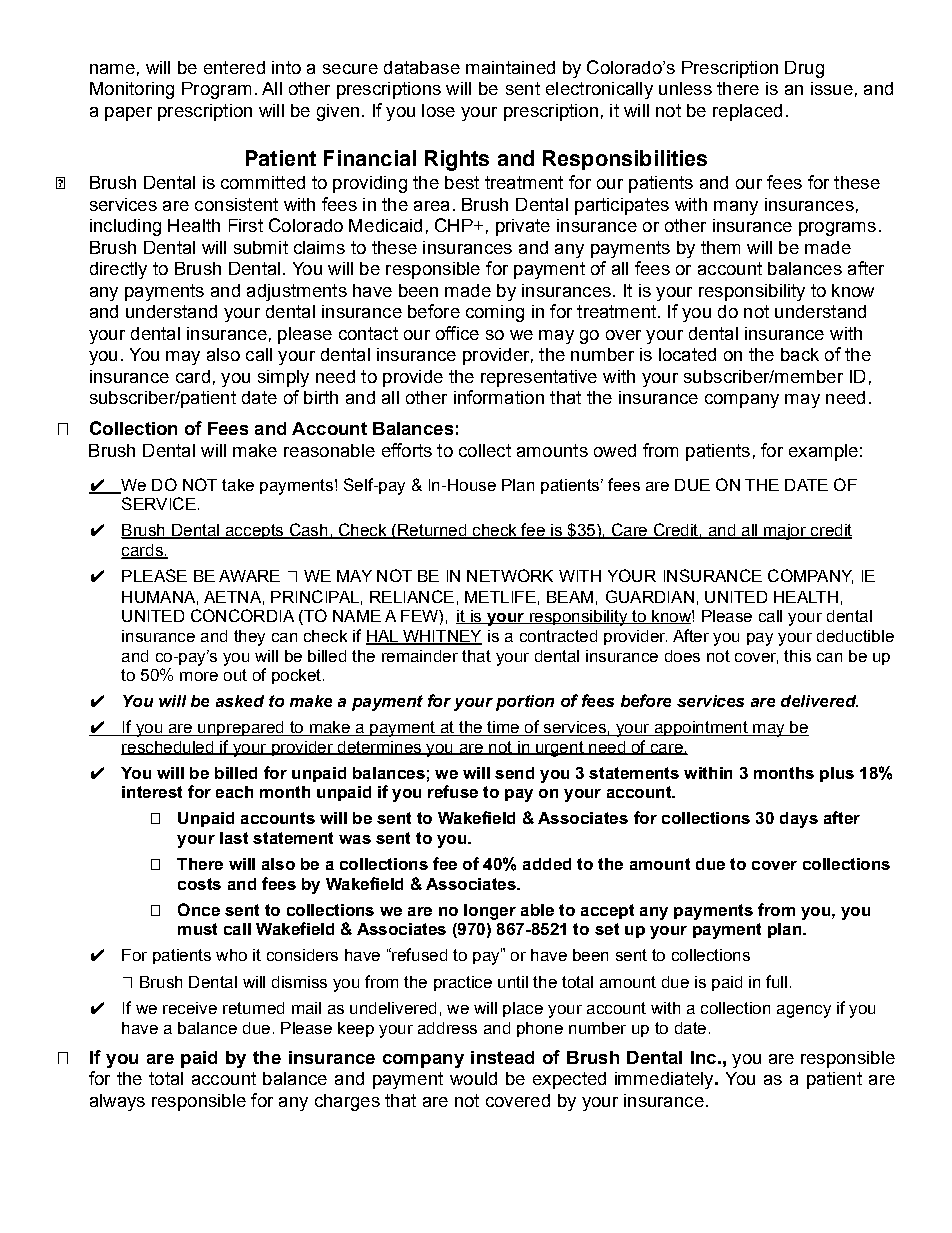  Describe the element at coordinates (500, 597) in the screenshot. I see `METLIFE` at that location.
